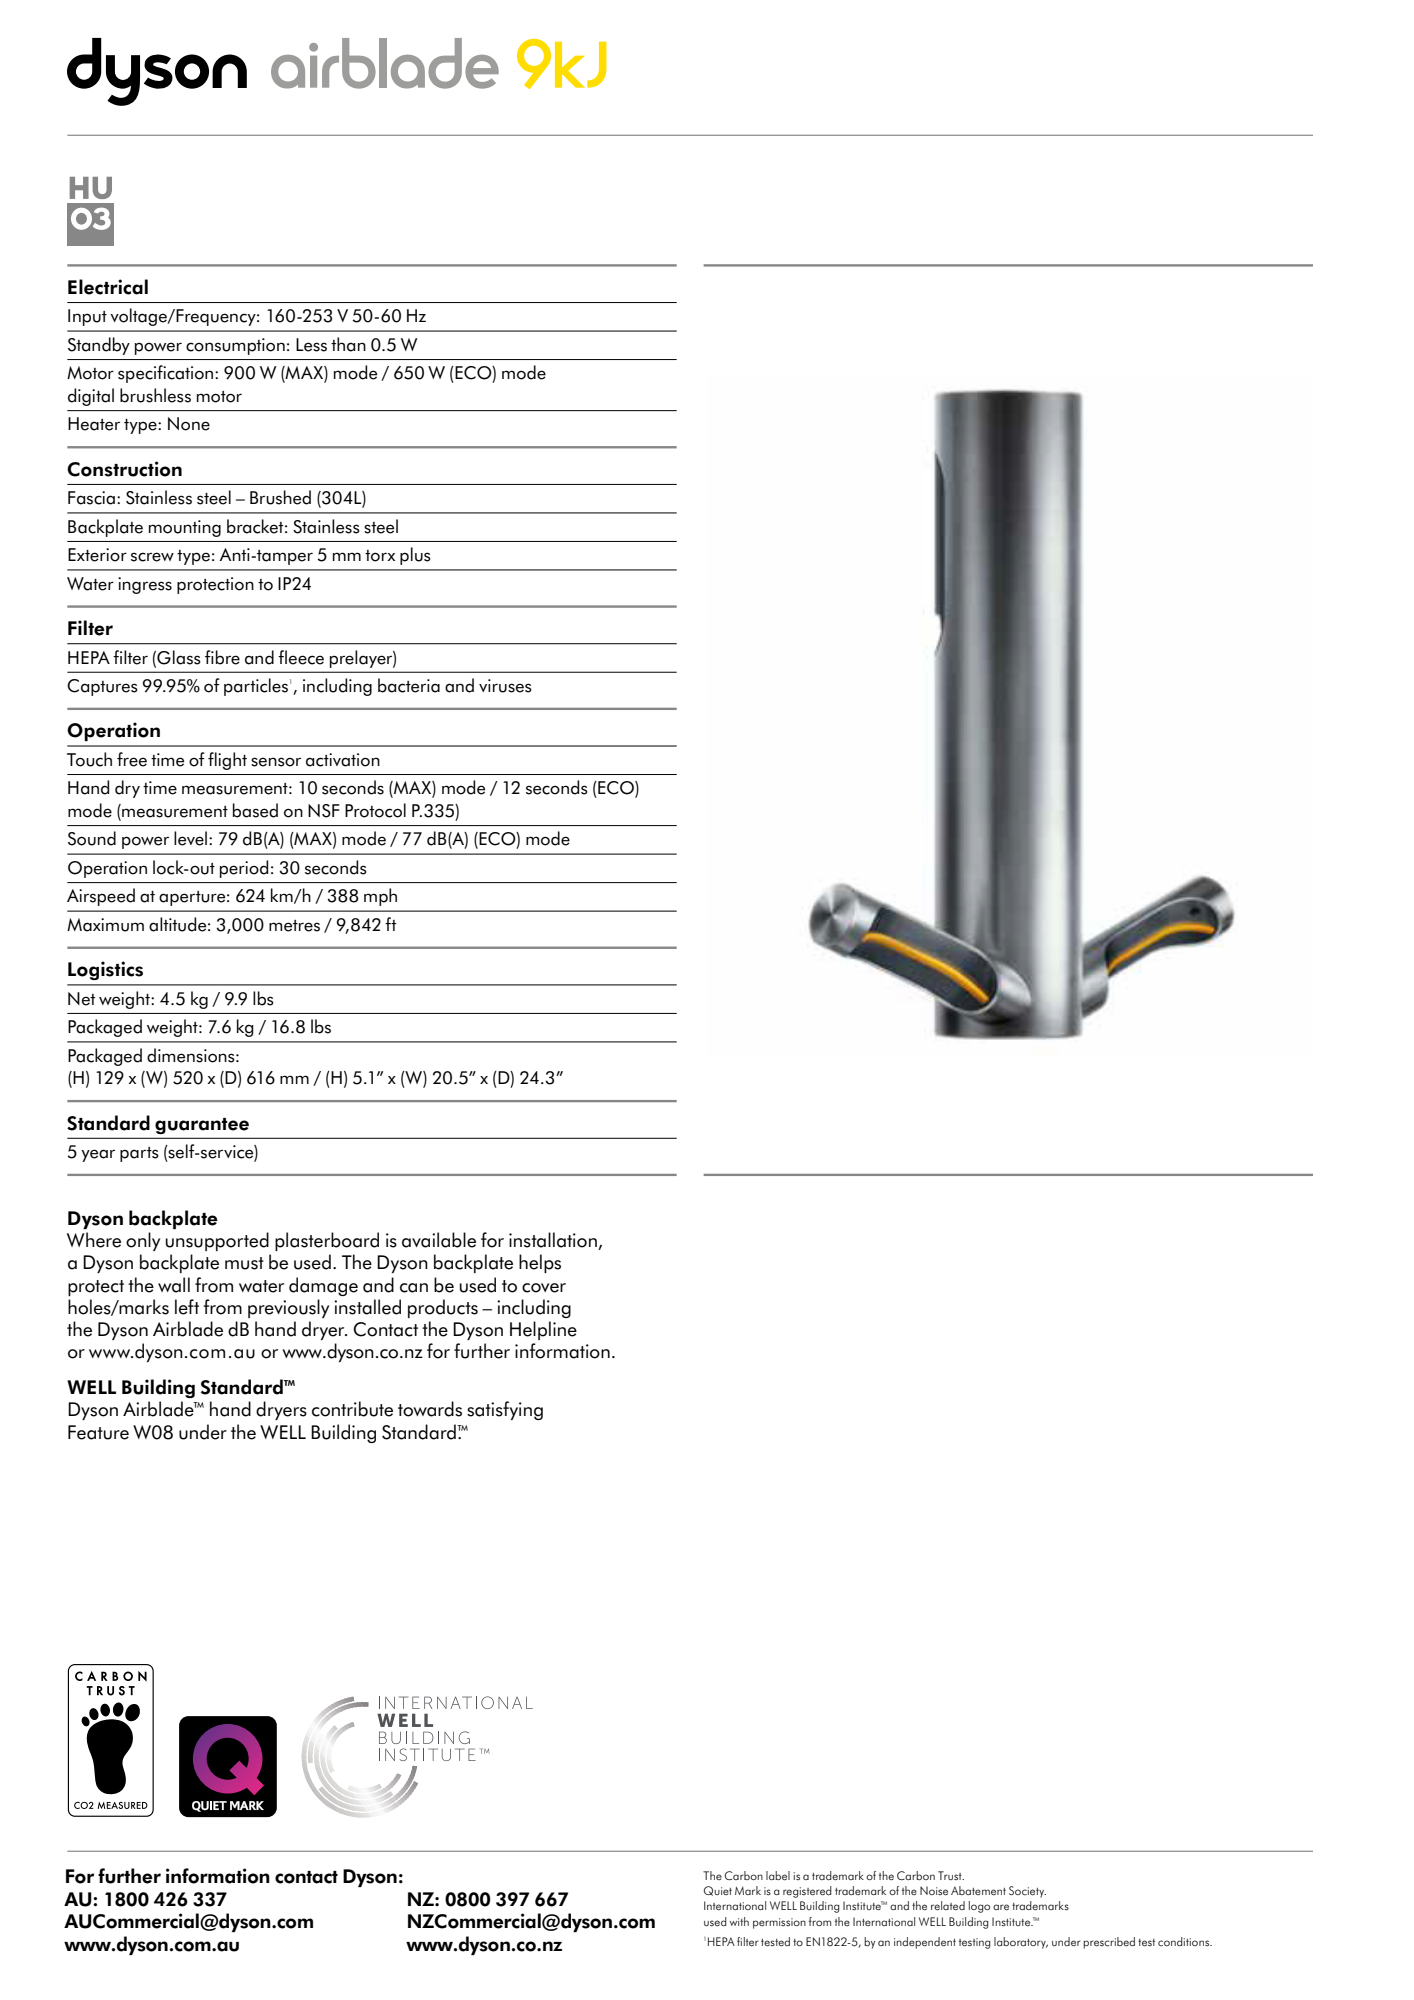  I want to click on plus, so click(415, 556).
